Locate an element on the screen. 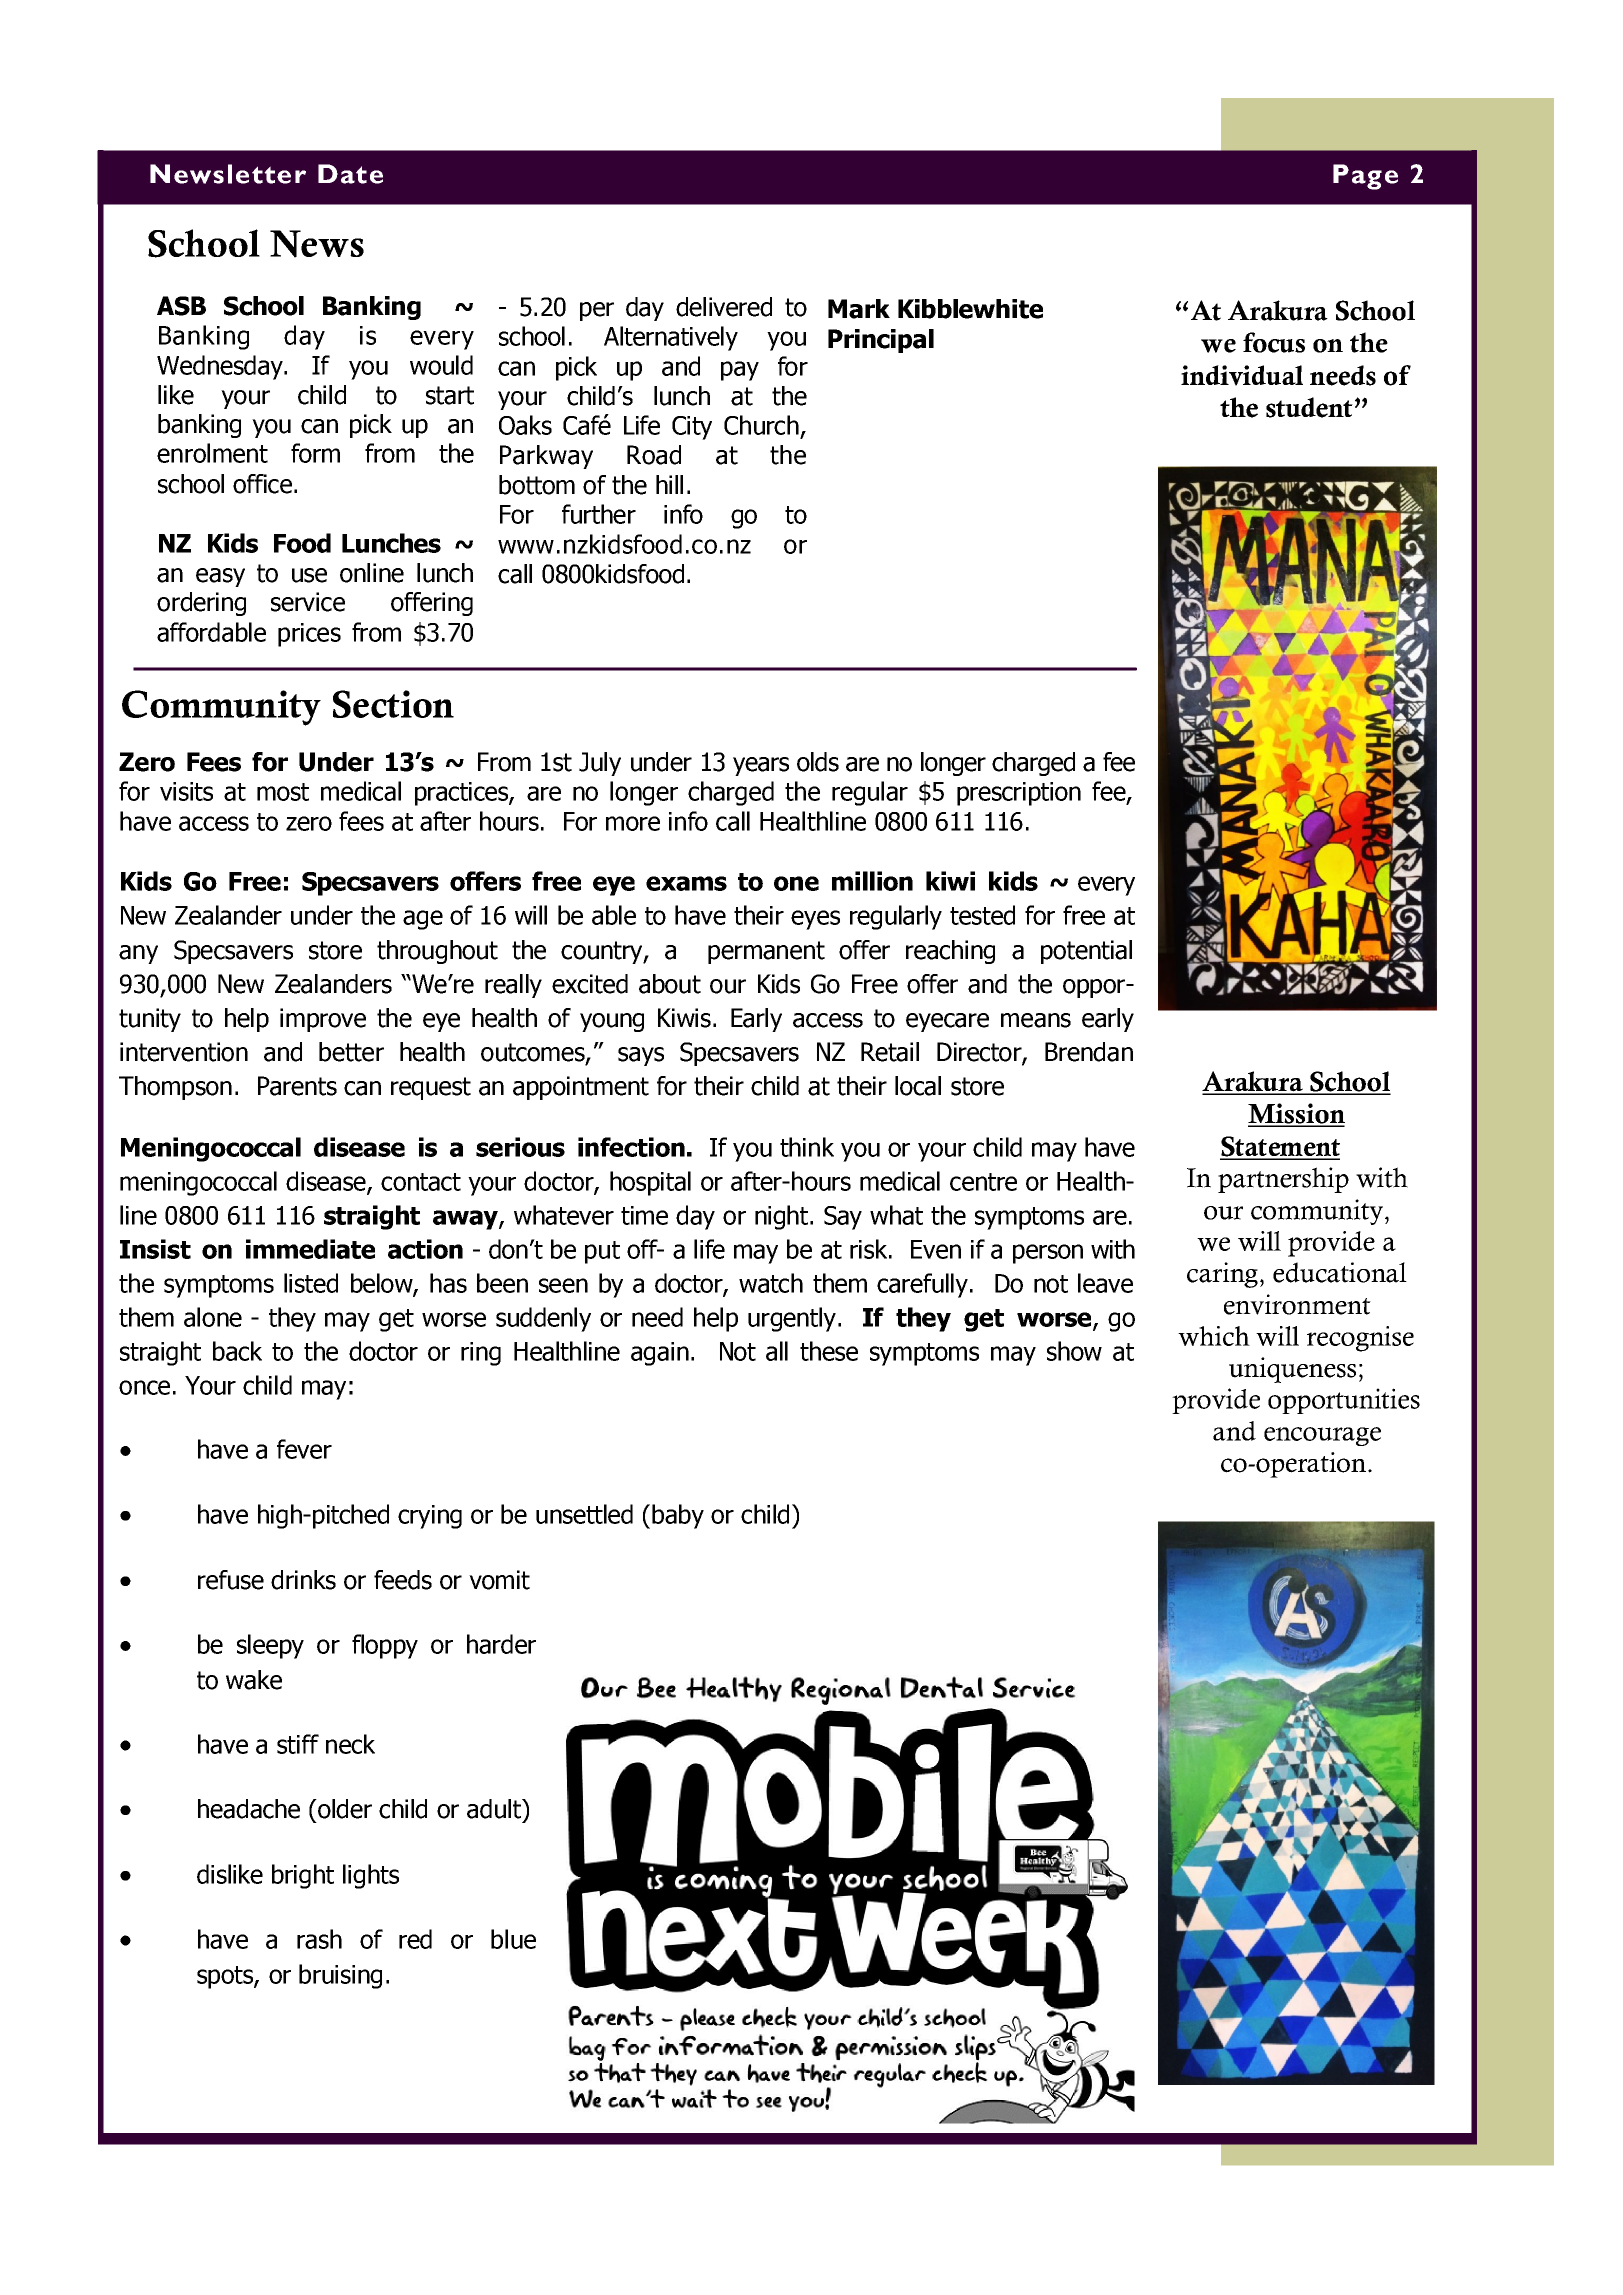 Image resolution: width=1623 pixels, height=2295 pixels. back is located at coordinates (237, 1351).
